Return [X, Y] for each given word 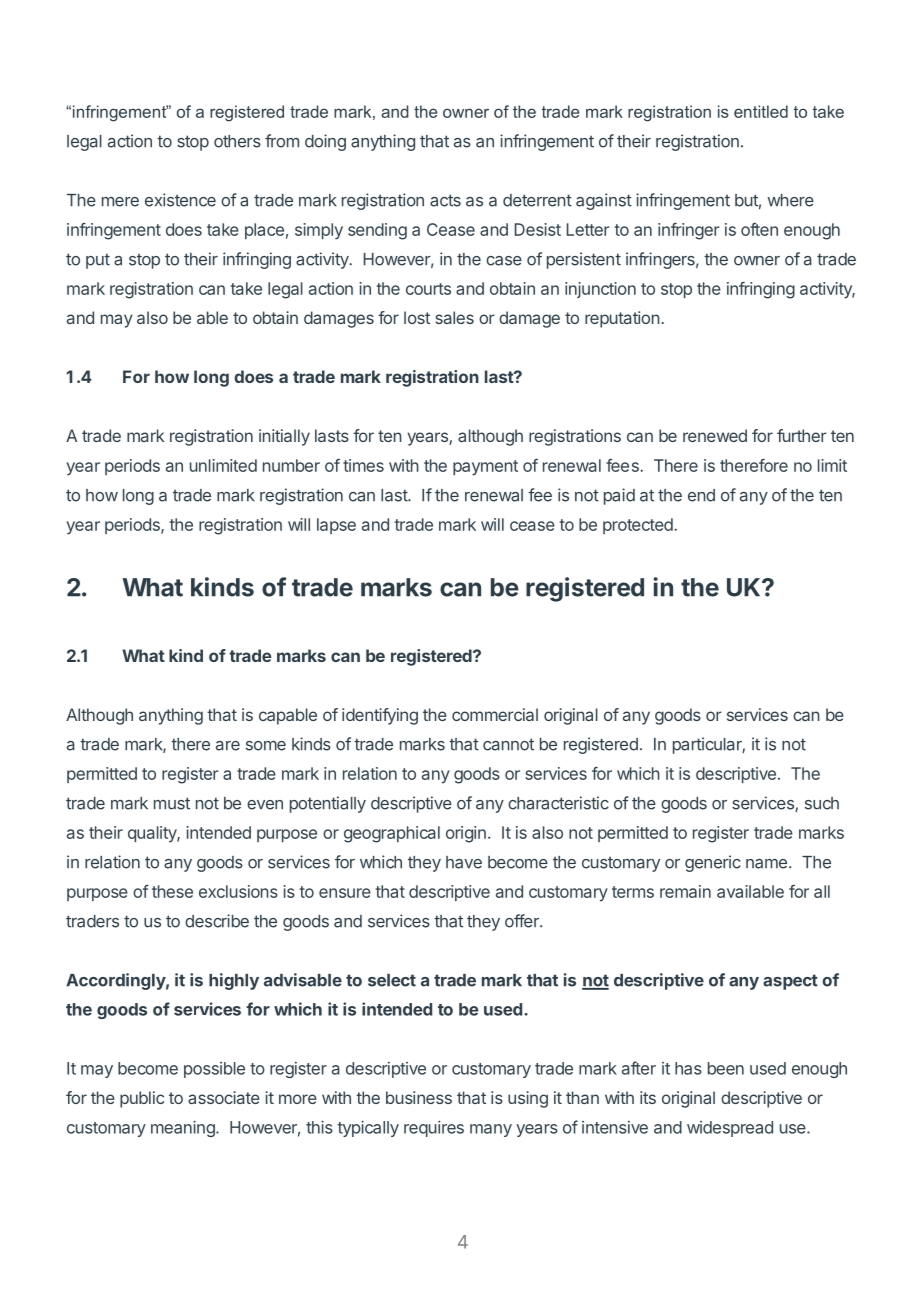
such [822, 803]
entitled [761, 111]
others [237, 141]
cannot [508, 744]
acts [445, 200]
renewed [715, 435]
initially [284, 437]
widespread [730, 1129]
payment [485, 468]
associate [224, 1097]
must [172, 803]
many [491, 1130]
